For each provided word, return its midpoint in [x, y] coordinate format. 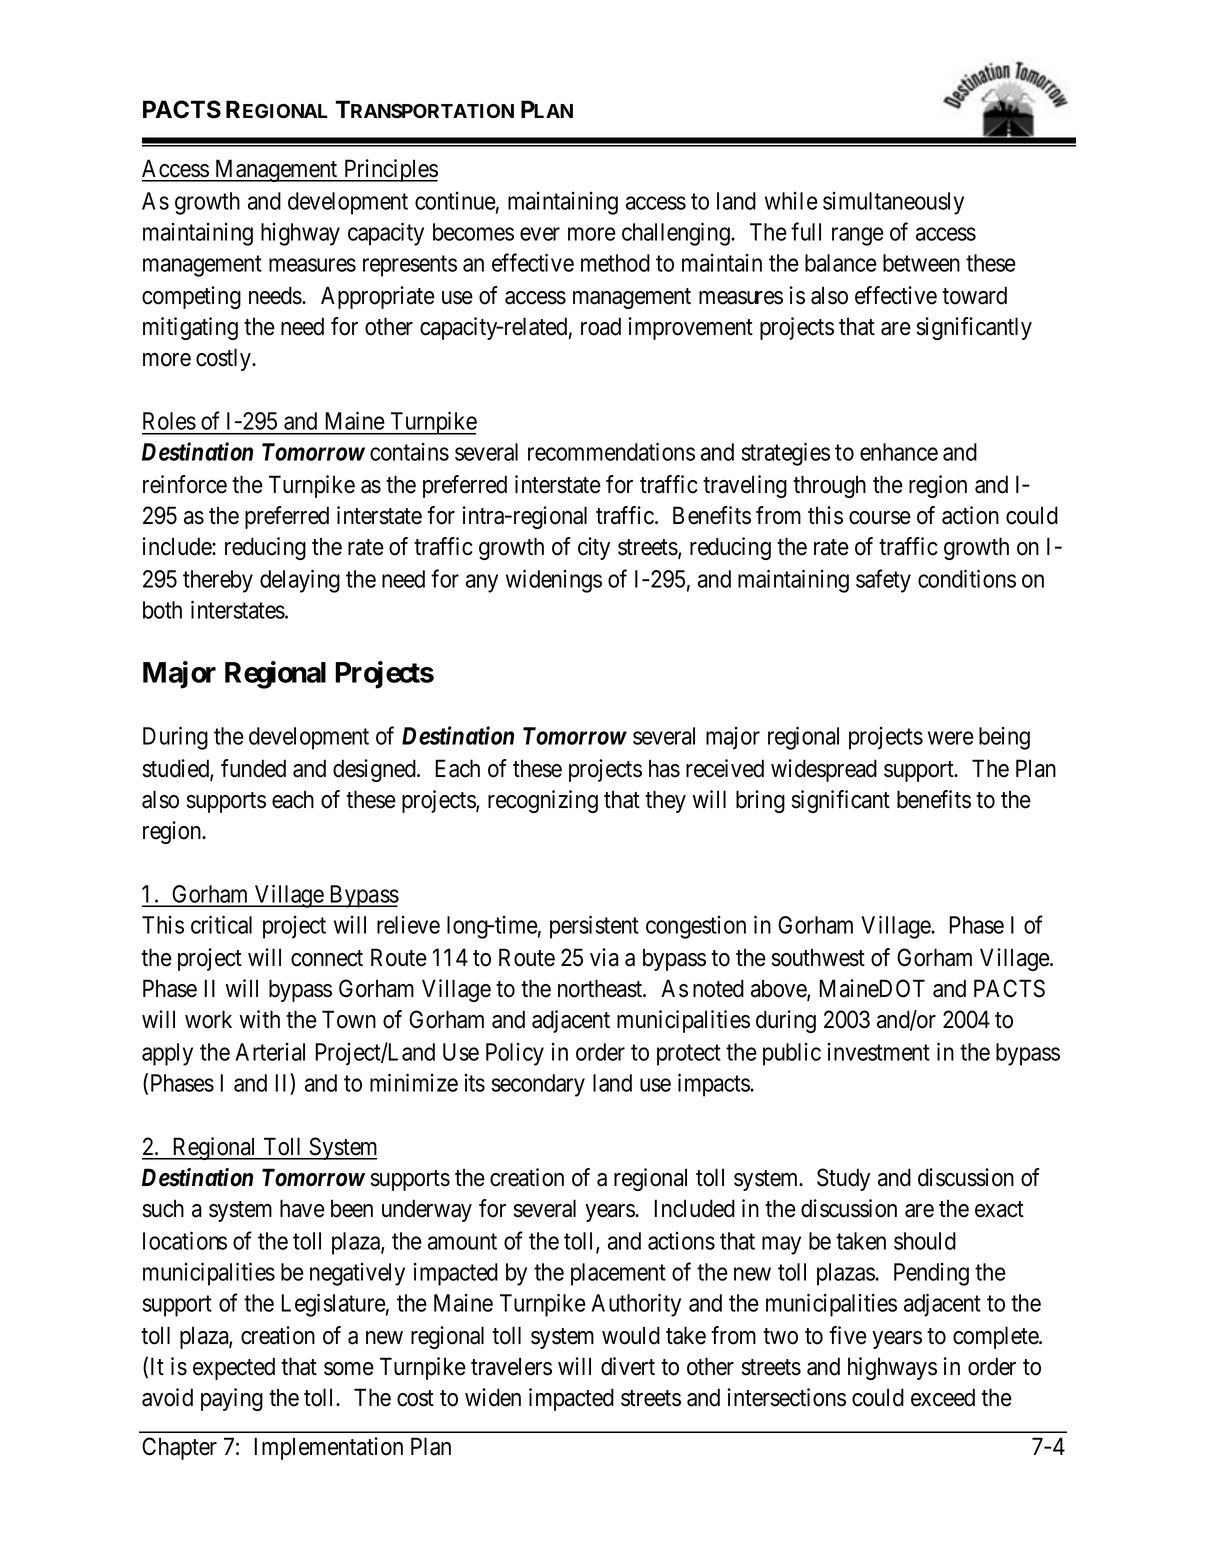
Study [843, 1179]
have [302, 1208]
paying [232, 1399]
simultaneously [893, 203]
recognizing [543, 801]
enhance [899, 452]
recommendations [611, 451]
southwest [818, 957]
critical [221, 924]
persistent [594, 927]
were [951, 738]
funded [253, 768]
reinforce [185, 484]
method [615, 263]
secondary [538, 1085]
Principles [390, 170]
